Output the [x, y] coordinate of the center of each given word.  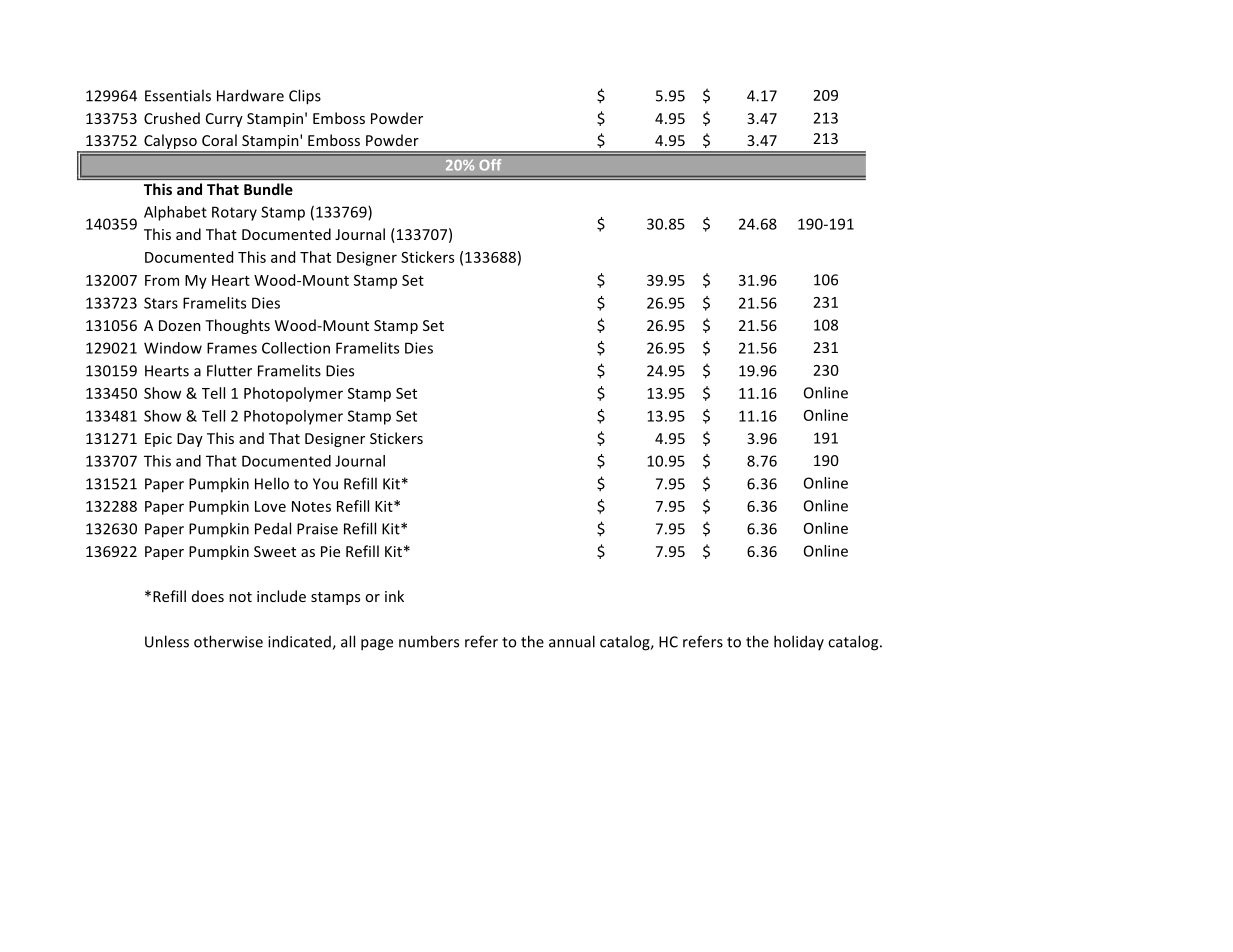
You [325, 484]
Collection [296, 348]
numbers [429, 641]
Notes [311, 506]
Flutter [229, 370]
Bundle [268, 189]
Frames [232, 348]
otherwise [228, 641]
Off [490, 165]
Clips [305, 97]
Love [270, 506]
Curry [224, 120]
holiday [799, 642]
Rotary [234, 213]
